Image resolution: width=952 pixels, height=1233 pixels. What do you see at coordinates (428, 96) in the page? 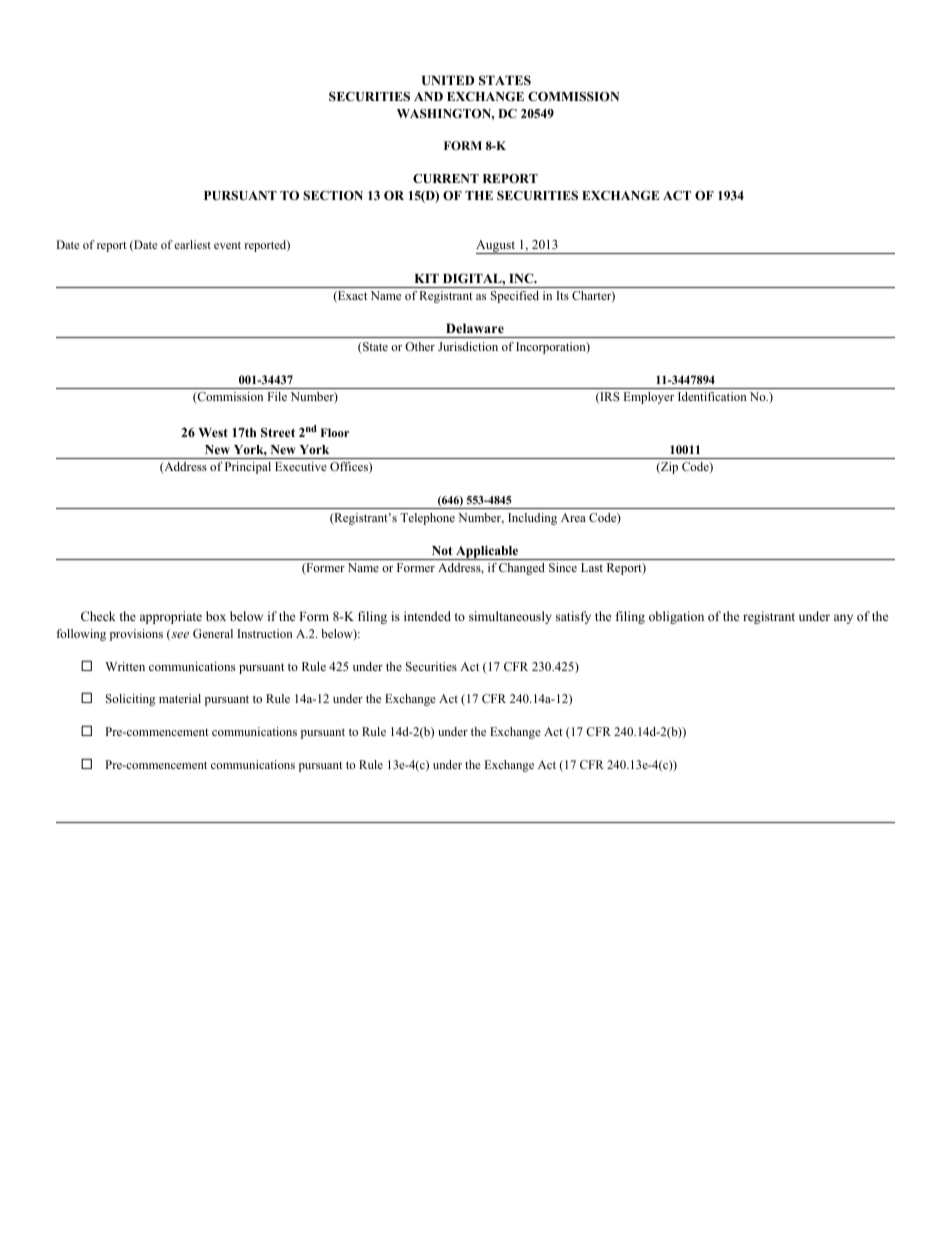
I see `AND` at bounding box center [428, 96].
